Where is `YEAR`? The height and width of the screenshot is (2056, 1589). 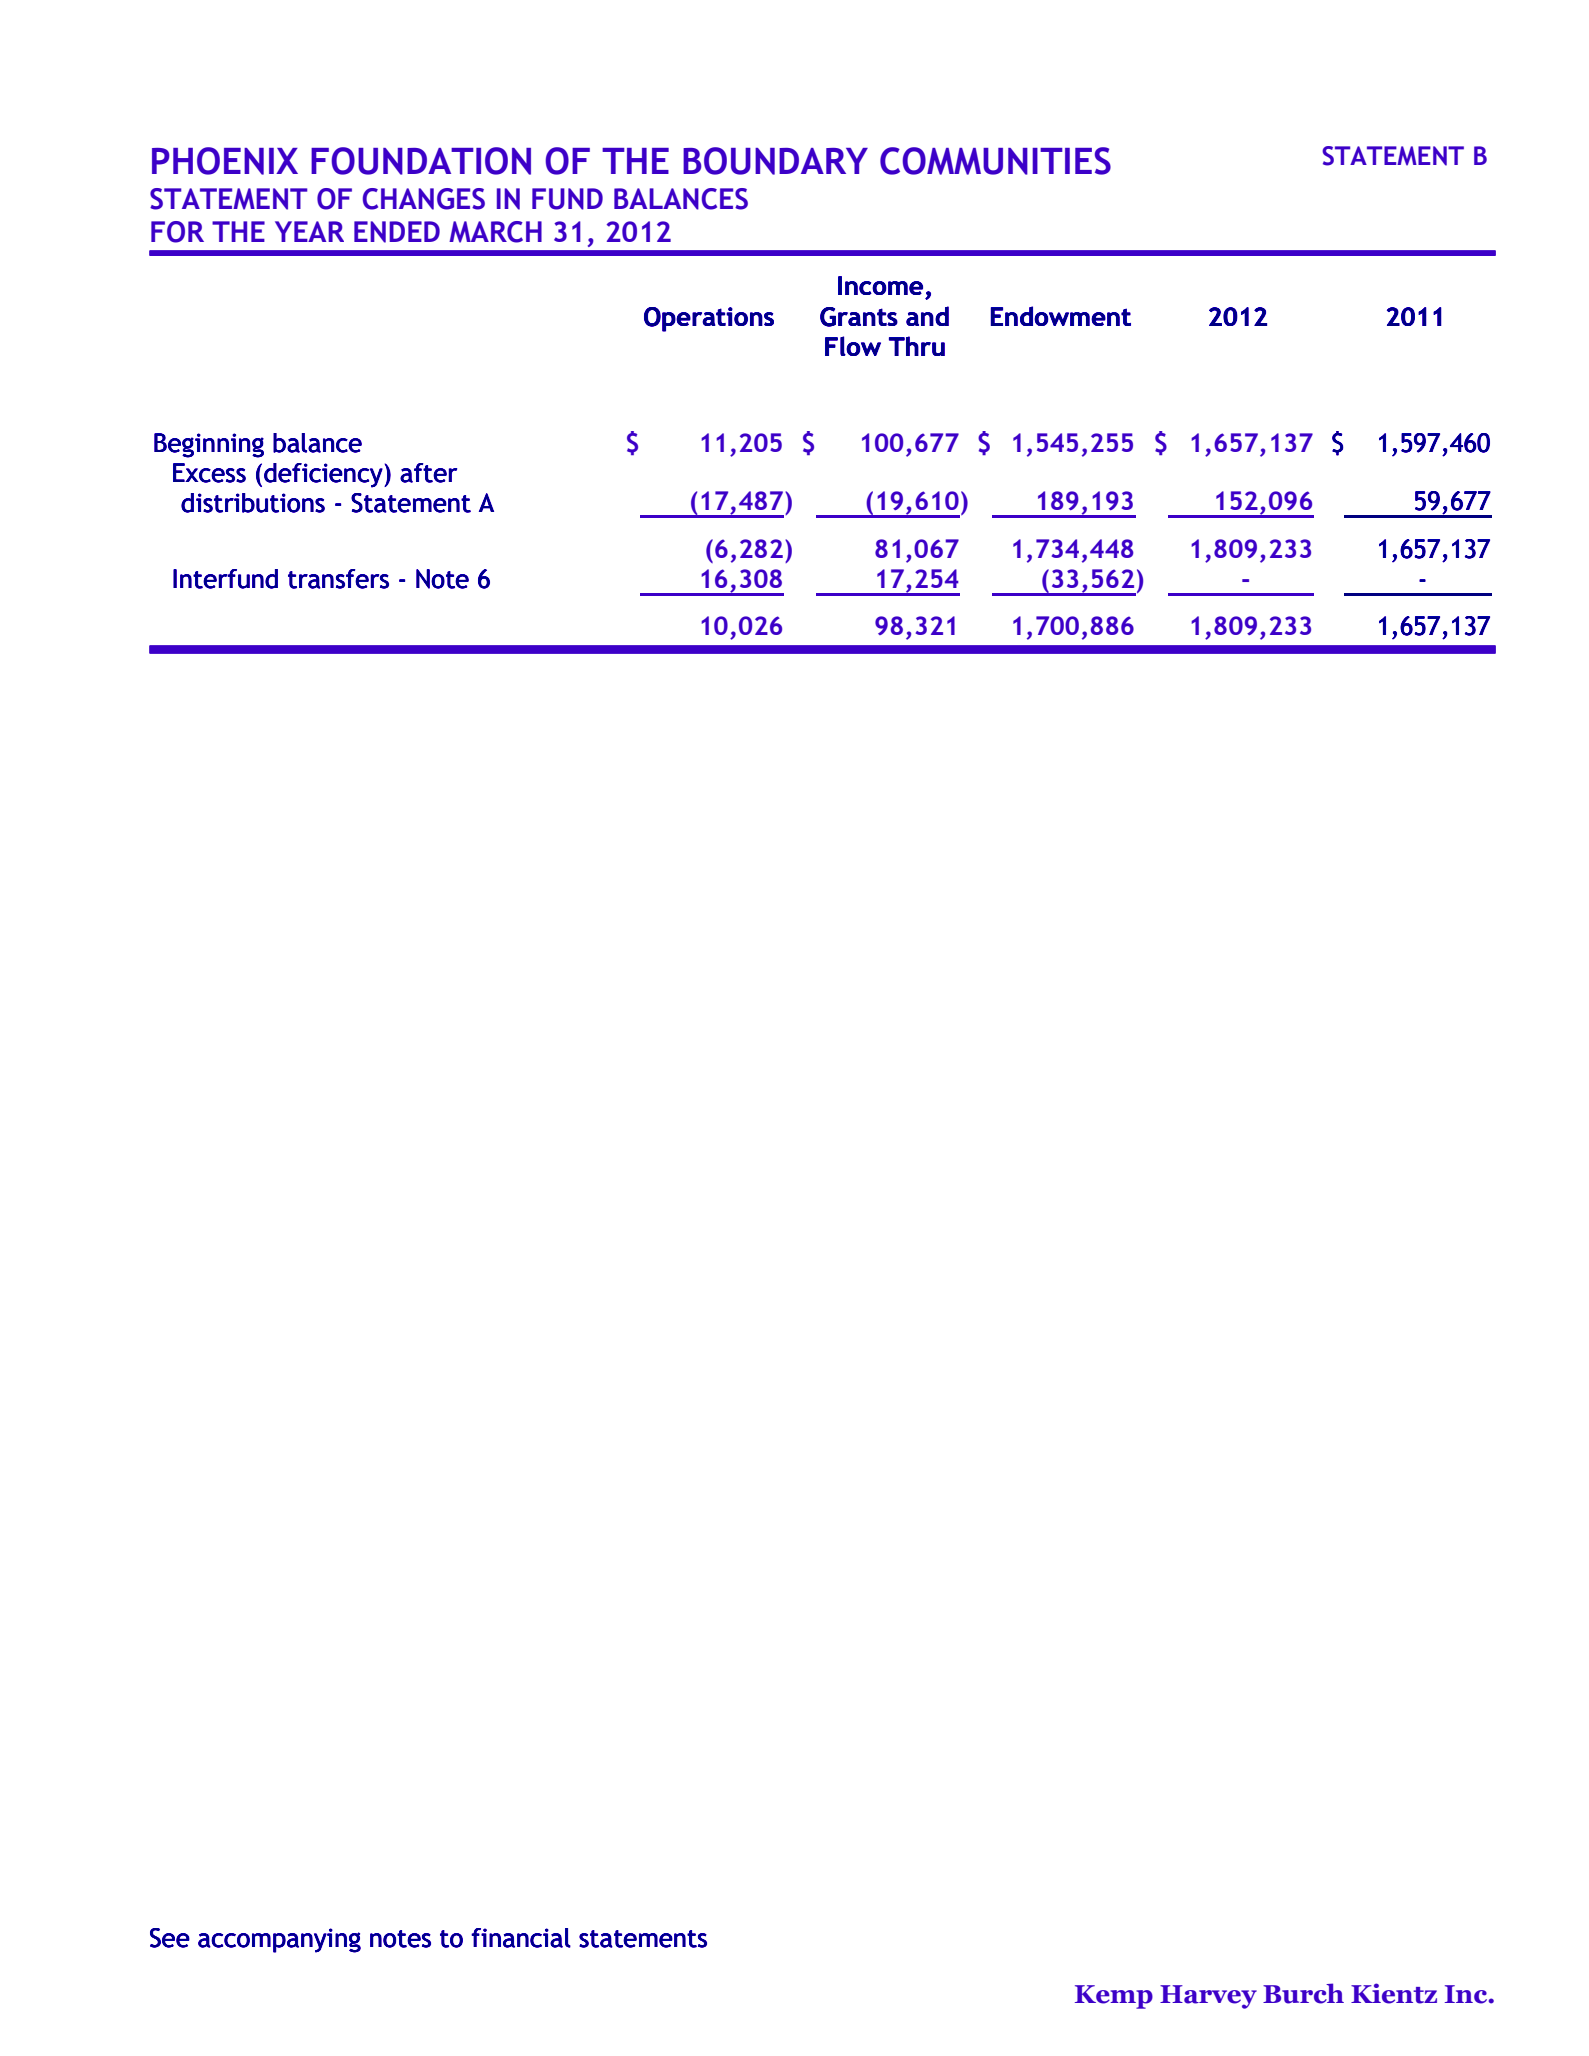 YEAR is located at coordinates (309, 231).
